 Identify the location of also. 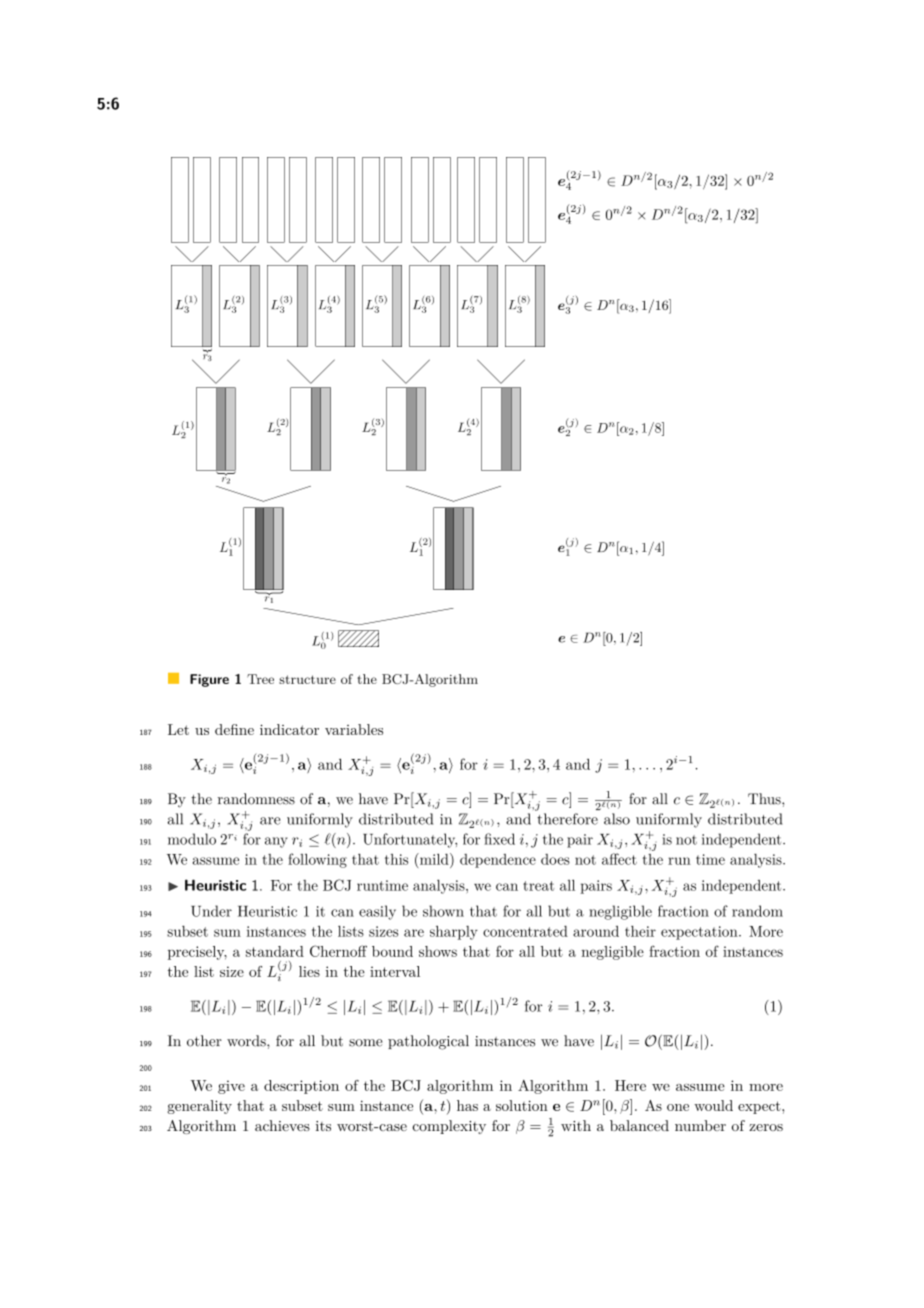
(617, 819).
